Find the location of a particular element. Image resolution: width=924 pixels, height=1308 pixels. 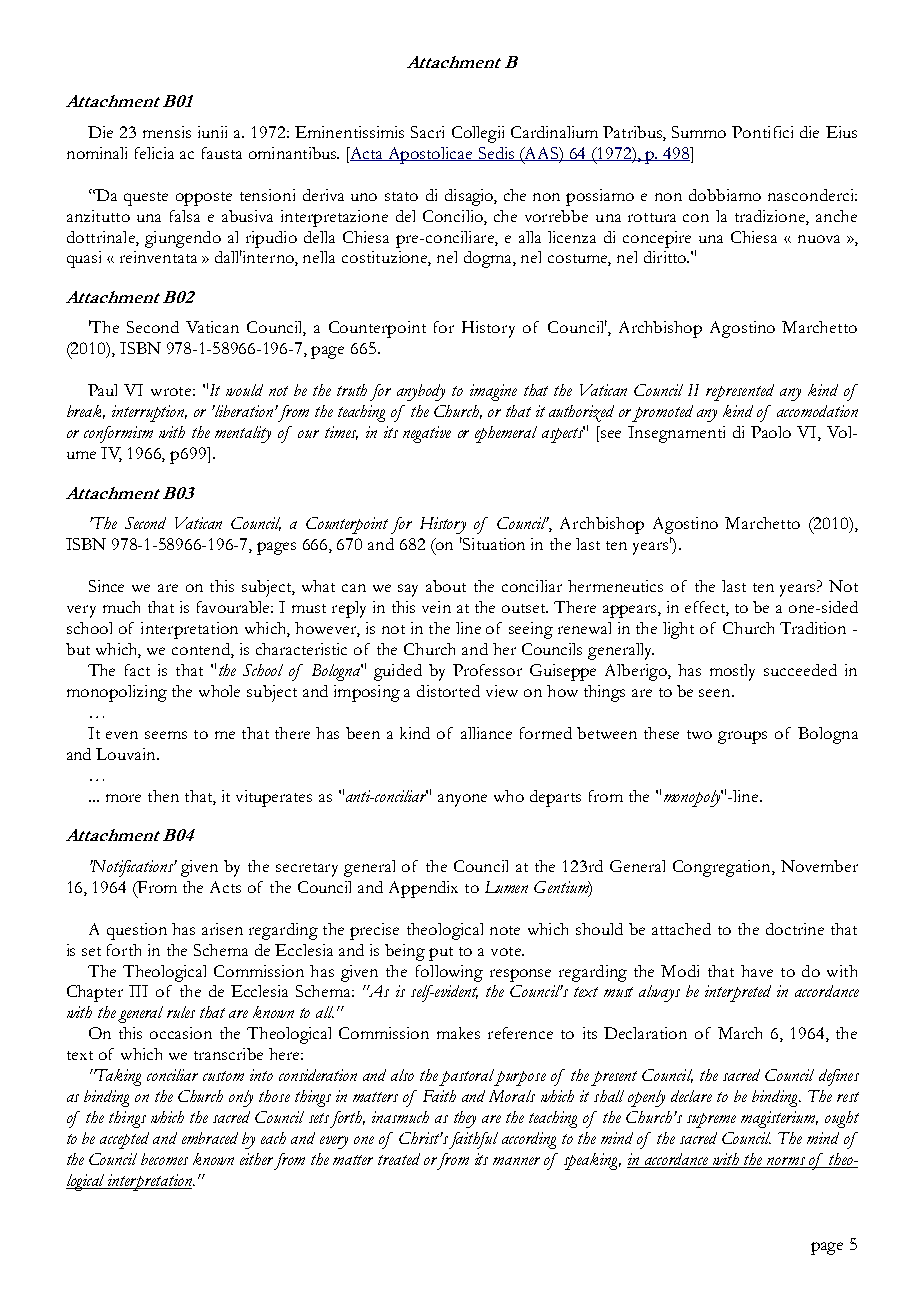

embraced is located at coordinates (210, 1138).
